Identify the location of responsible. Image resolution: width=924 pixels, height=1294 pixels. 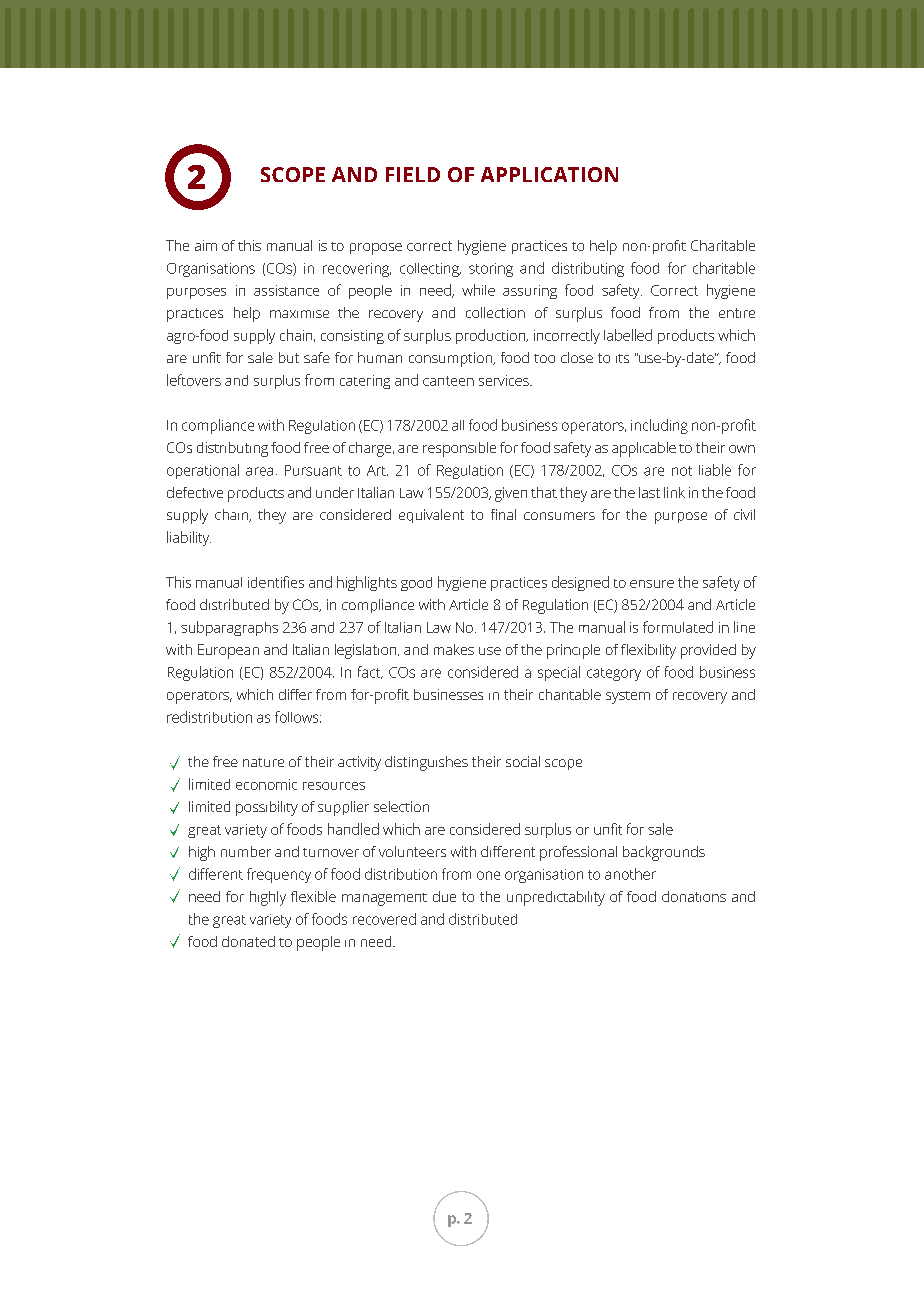
(459, 449).
